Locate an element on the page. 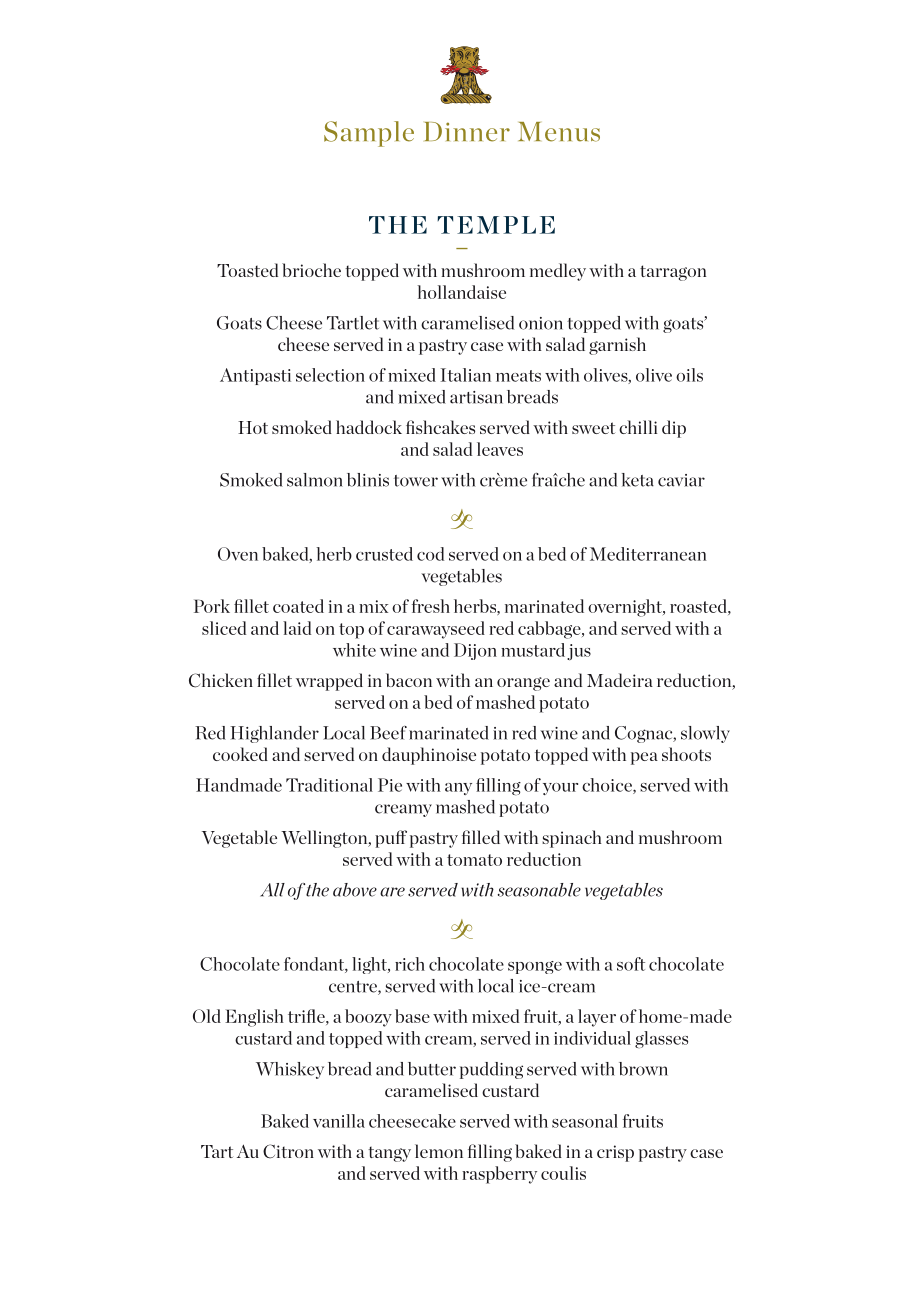 Image resolution: width=924 pixels, height=1308 pixels. tower is located at coordinates (416, 481).
